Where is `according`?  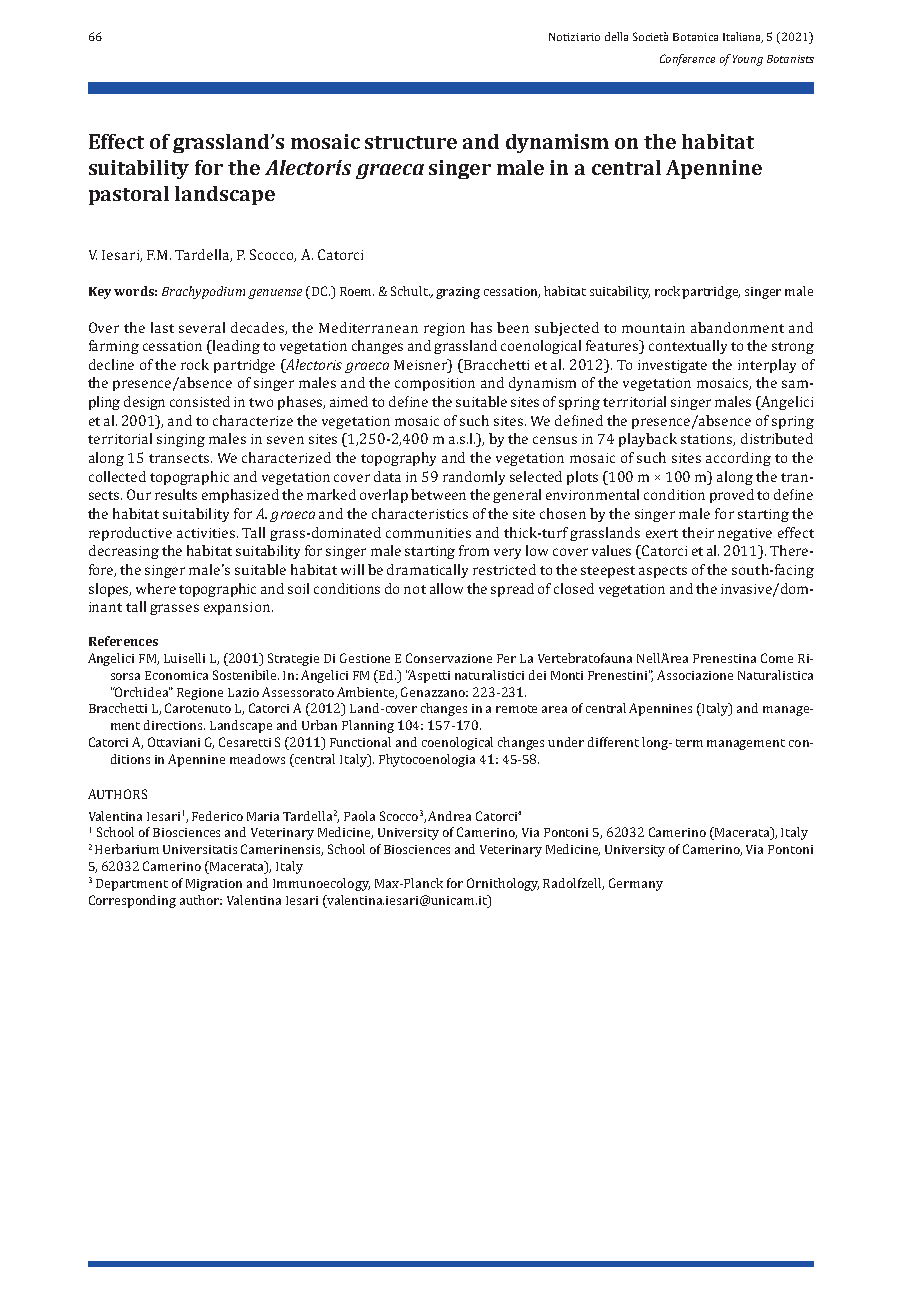
according is located at coordinates (738, 459).
